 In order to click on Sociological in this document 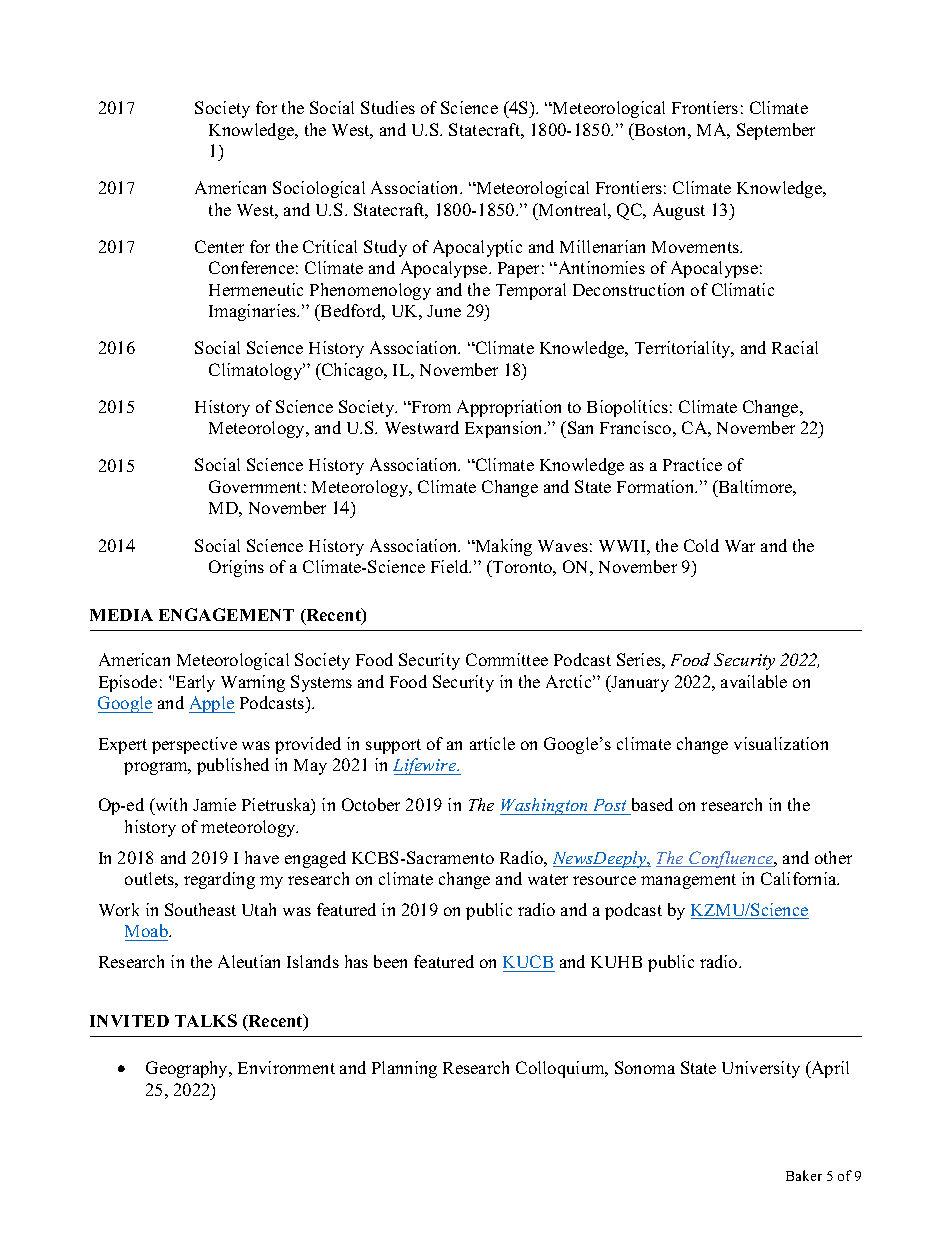, I will do `click(319, 189)`.
